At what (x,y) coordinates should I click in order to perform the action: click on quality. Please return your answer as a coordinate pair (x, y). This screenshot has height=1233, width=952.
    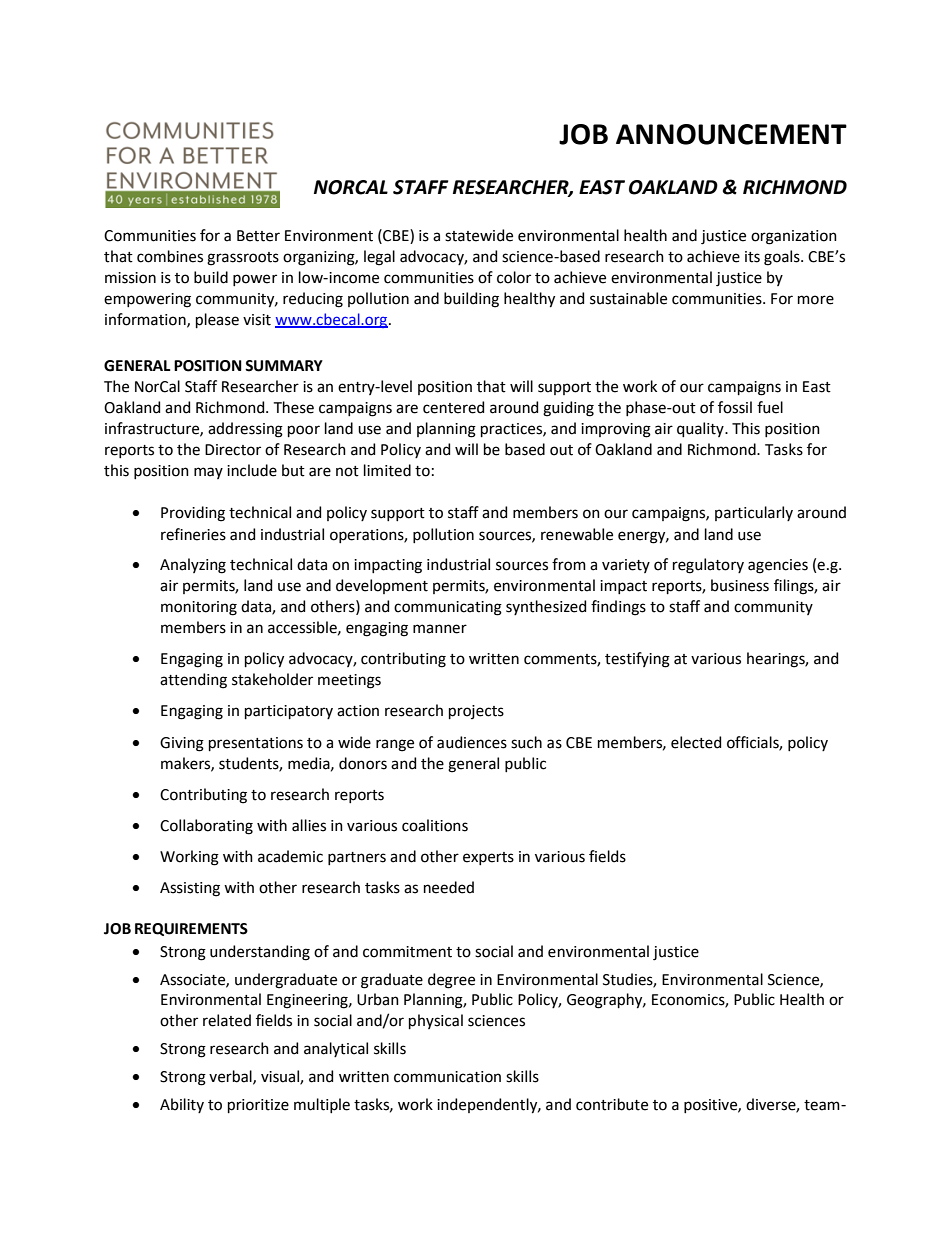
    Looking at the image, I should click on (701, 429).
